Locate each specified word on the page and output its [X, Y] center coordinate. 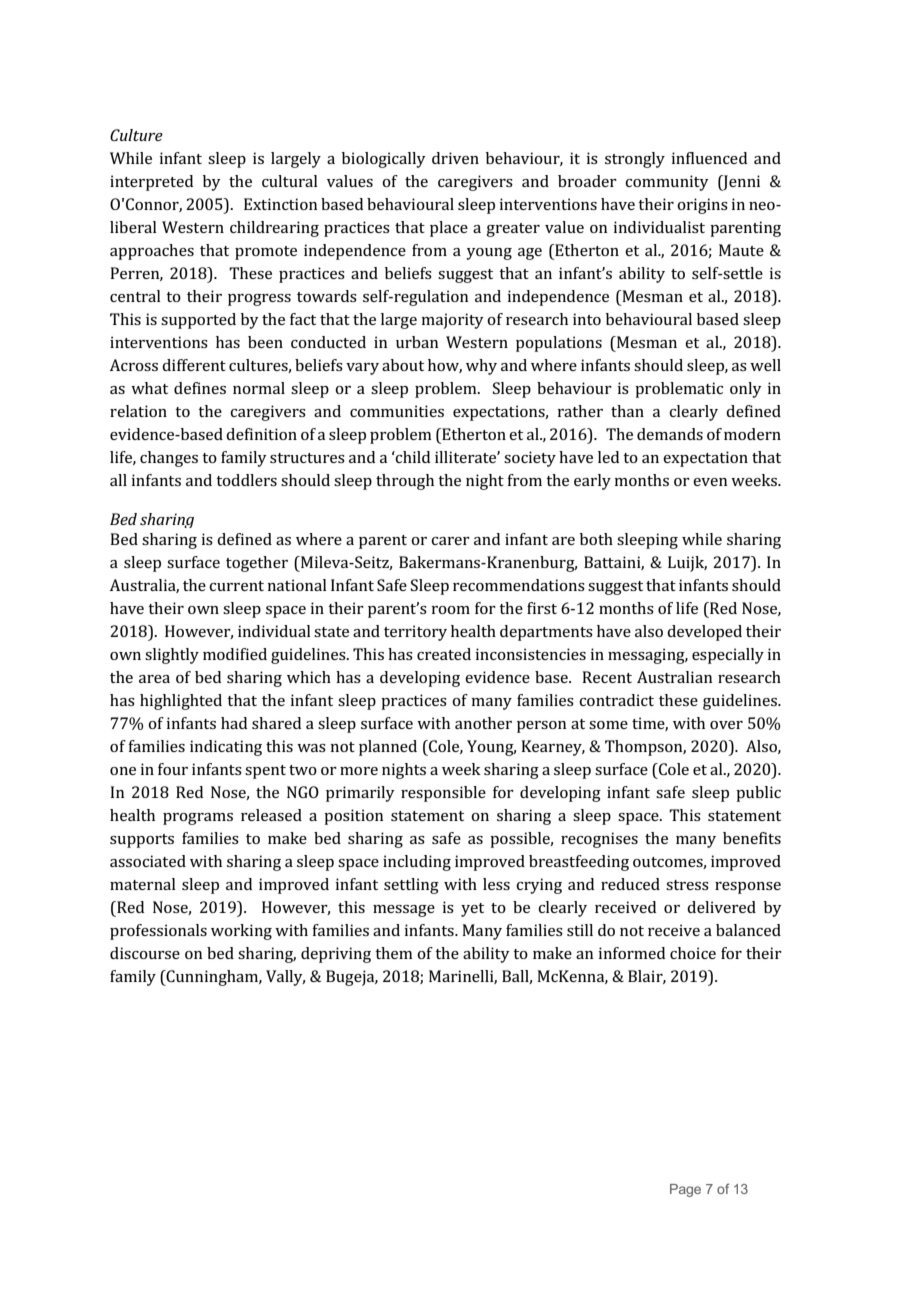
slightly [172, 656]
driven [455, 158]
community [667, 183]
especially [728, 656]
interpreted [151, 183]
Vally [285, 978]
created [444, 654]
